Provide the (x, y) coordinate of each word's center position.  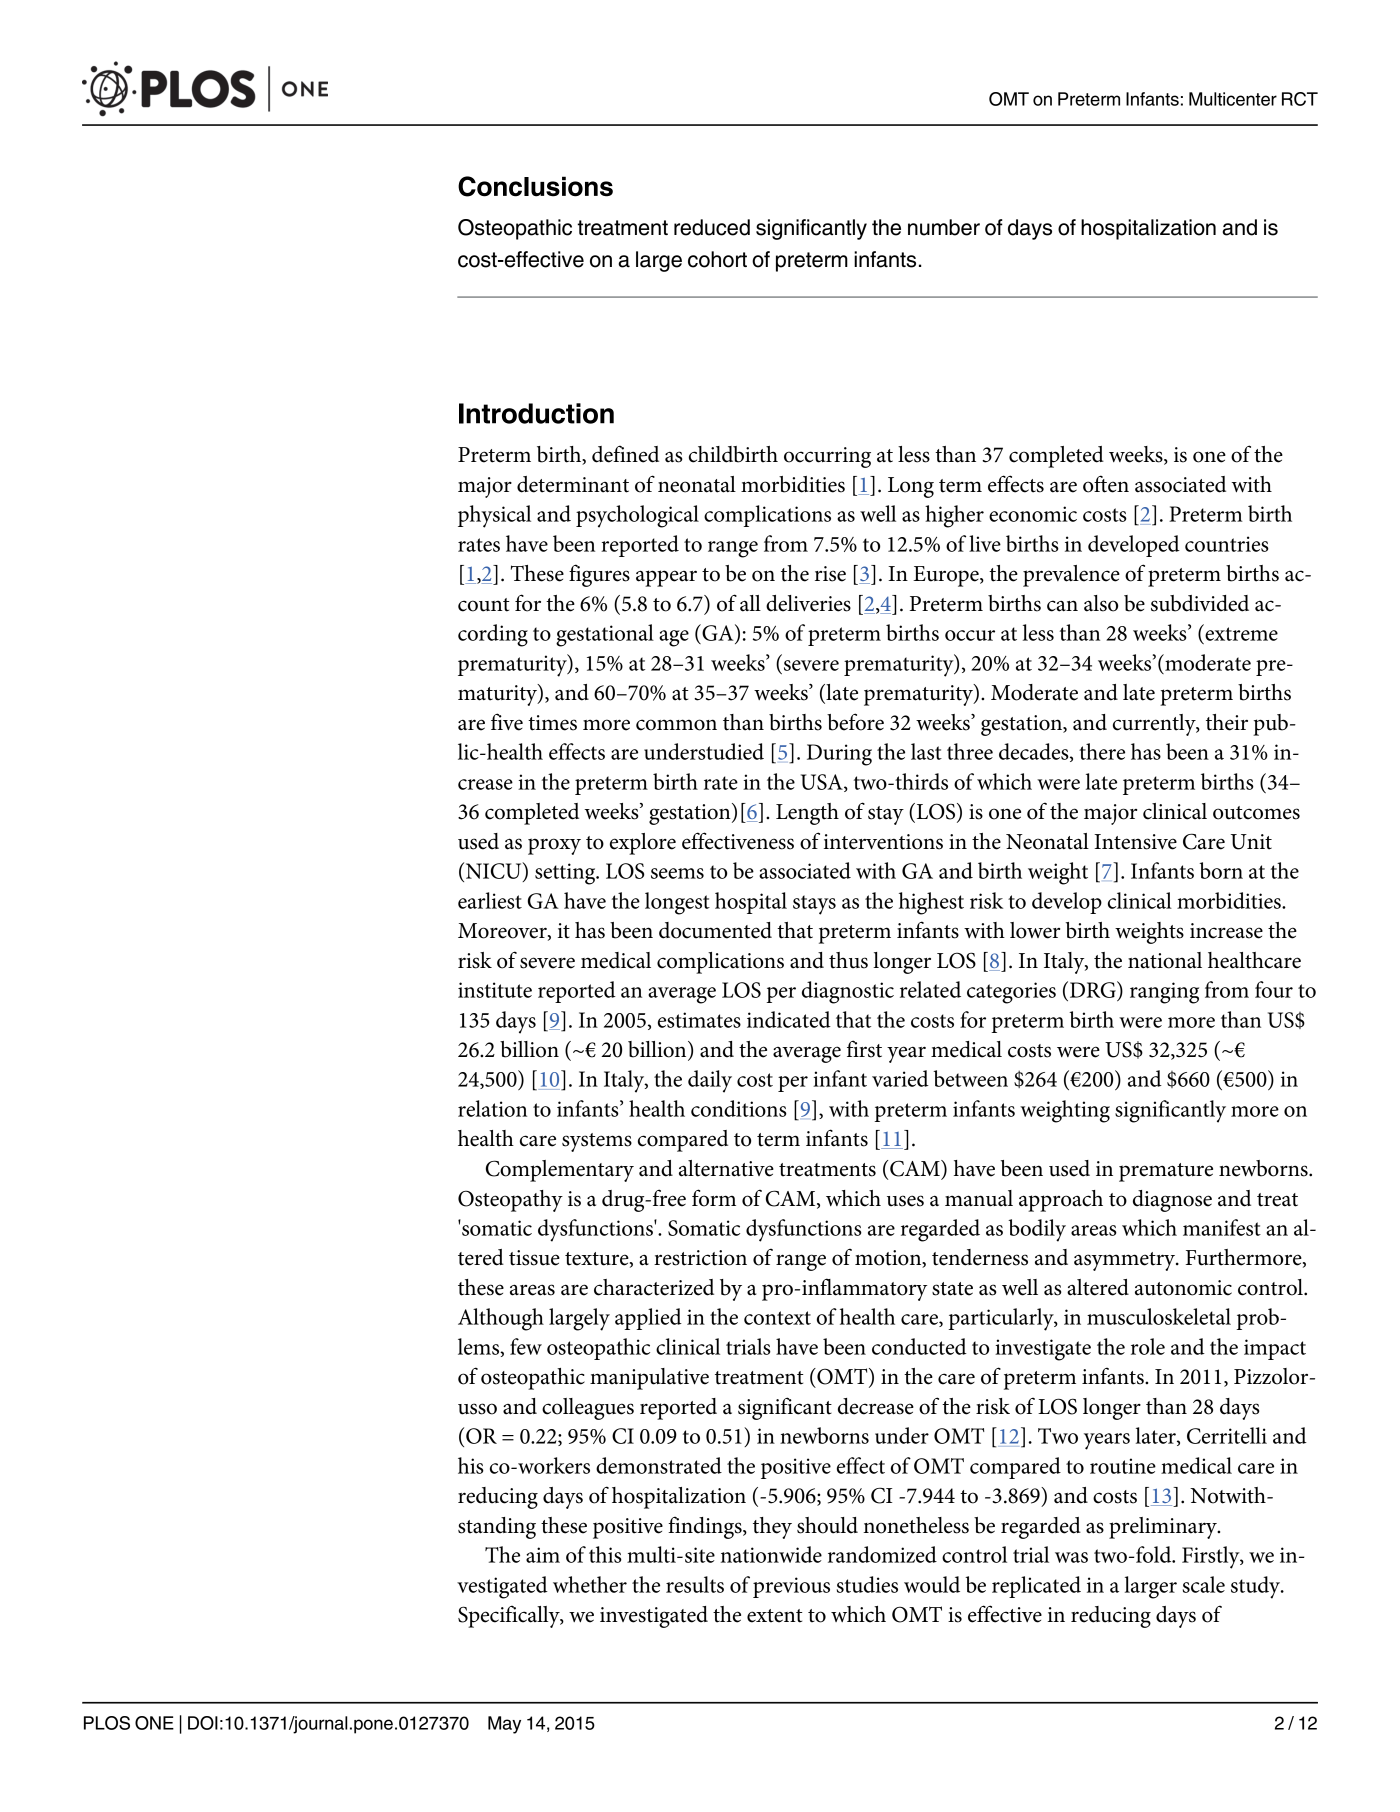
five (507, 722)
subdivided (1200, 603)
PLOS (107, 1723)
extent (774, 1616)
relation (492, 1108)
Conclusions (535, 186)
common (676, 725)
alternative (726, 1168)
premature (1166, 1172)
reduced (712, 227)
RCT (1300, 99)
